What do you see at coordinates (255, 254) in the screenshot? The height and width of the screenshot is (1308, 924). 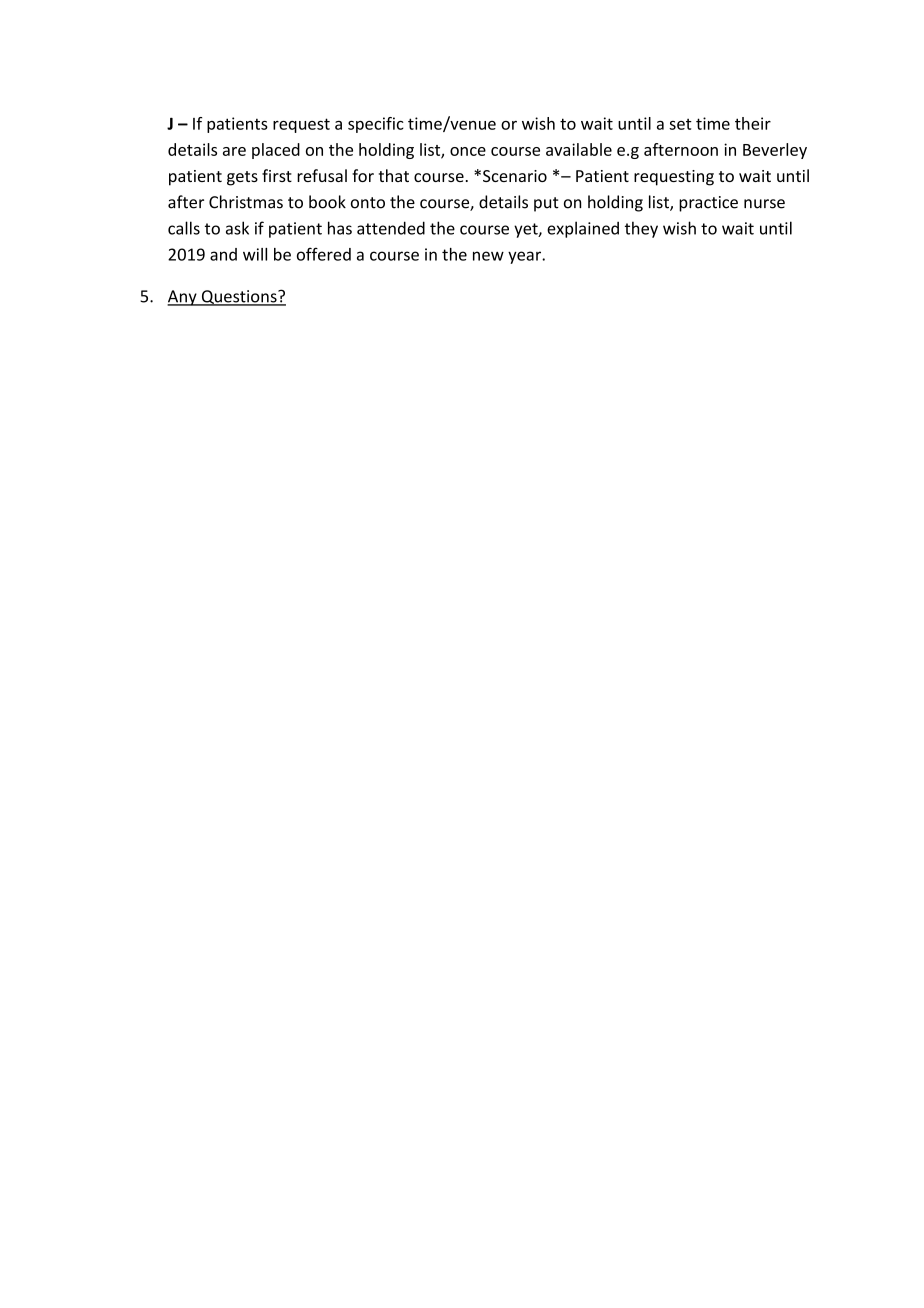 I see `will` at bounding box center [255, 254].
